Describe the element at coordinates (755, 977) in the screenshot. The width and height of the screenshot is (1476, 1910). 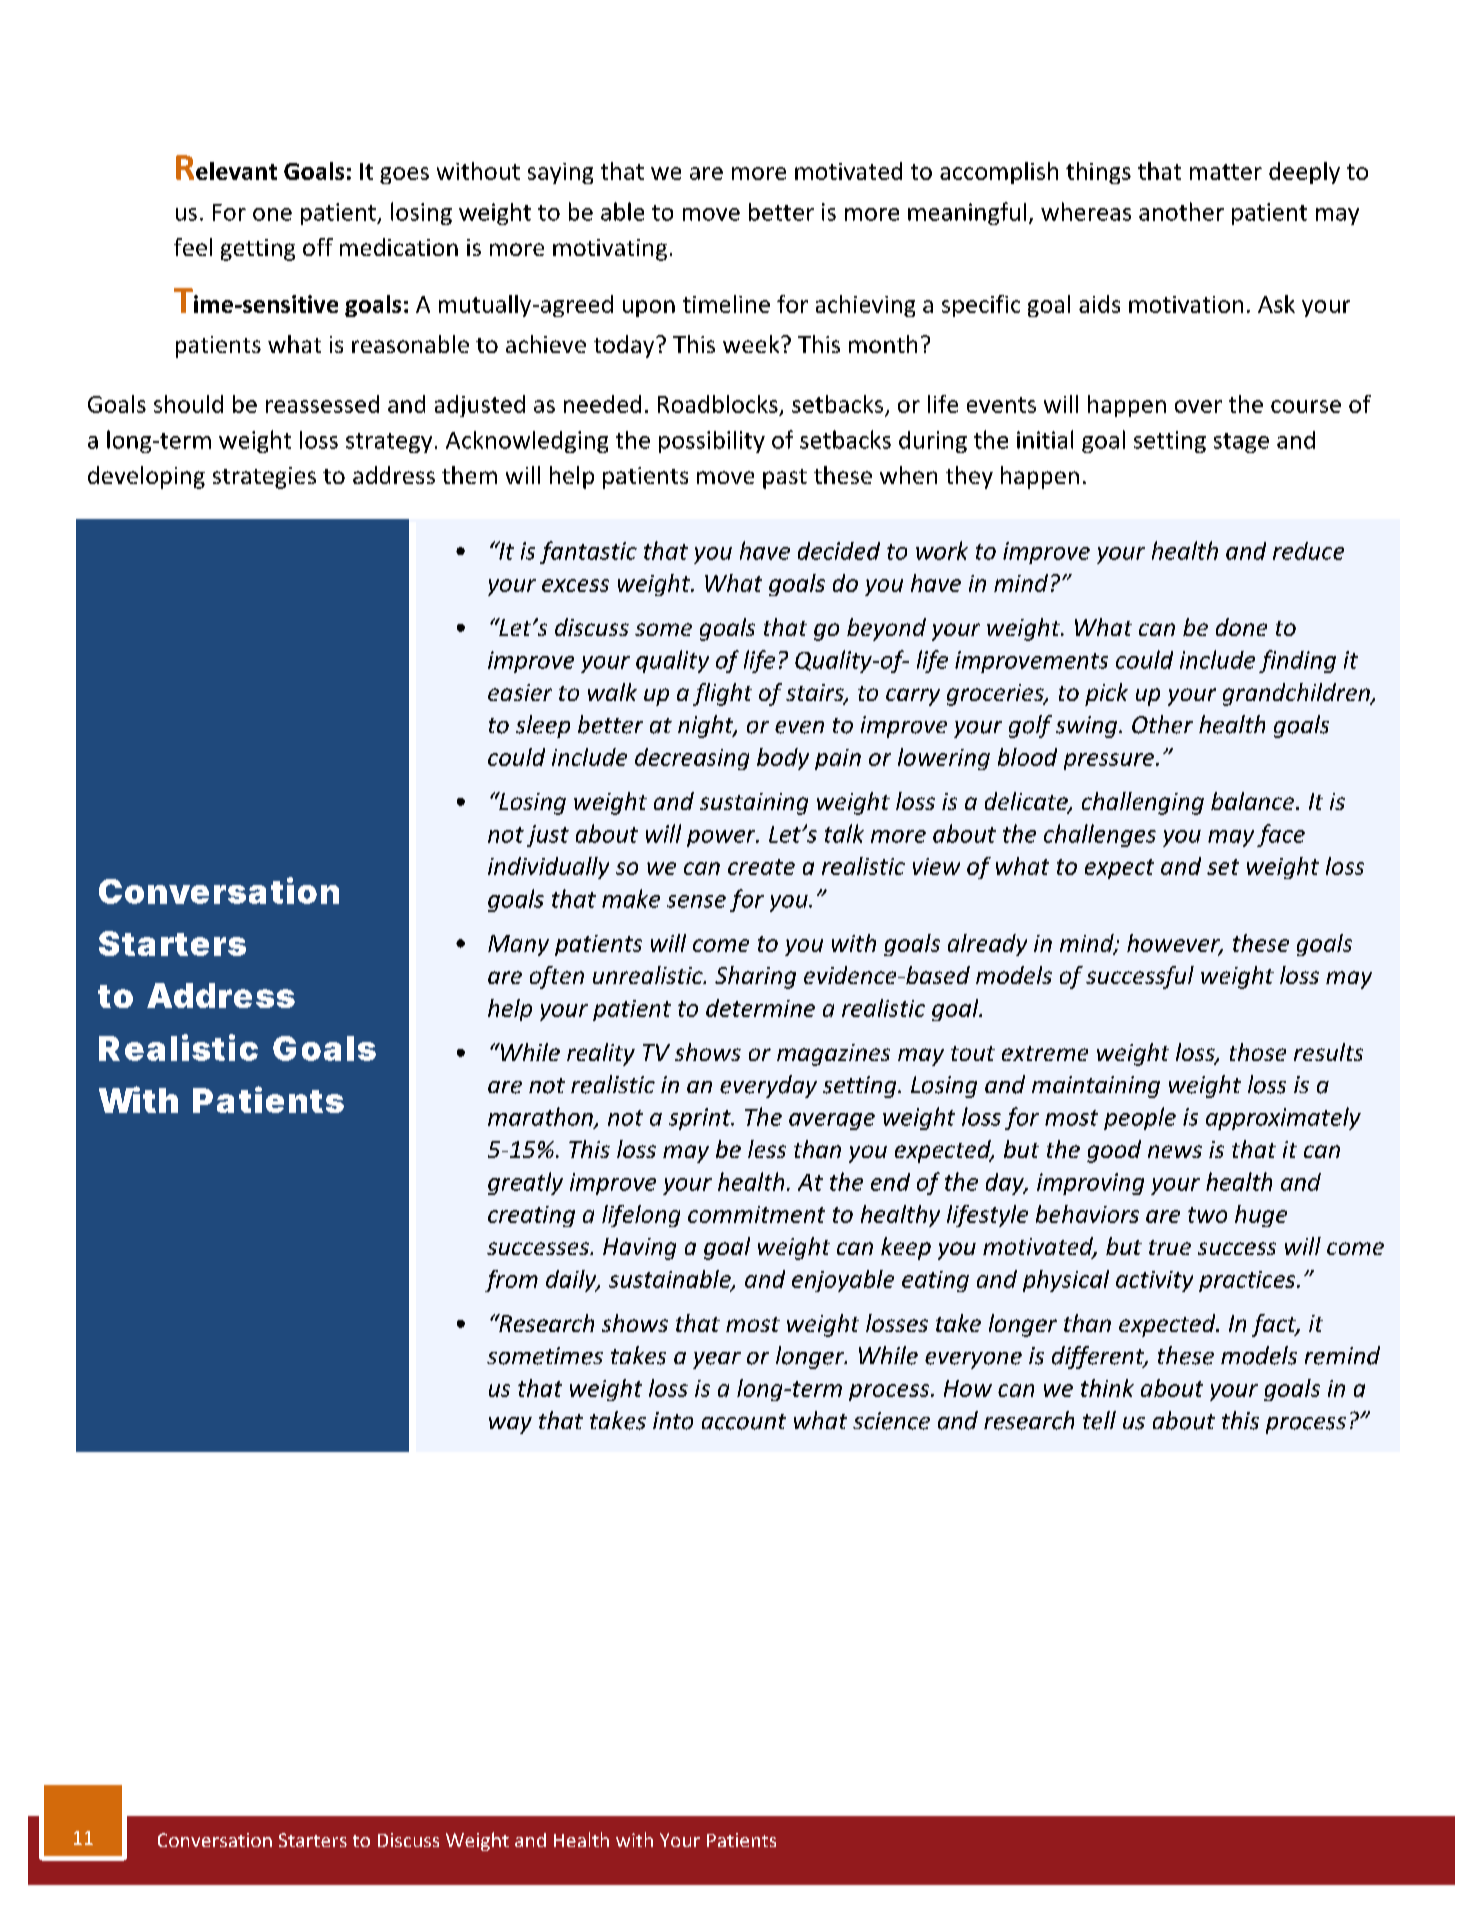
I see `Sharing` at that location.
